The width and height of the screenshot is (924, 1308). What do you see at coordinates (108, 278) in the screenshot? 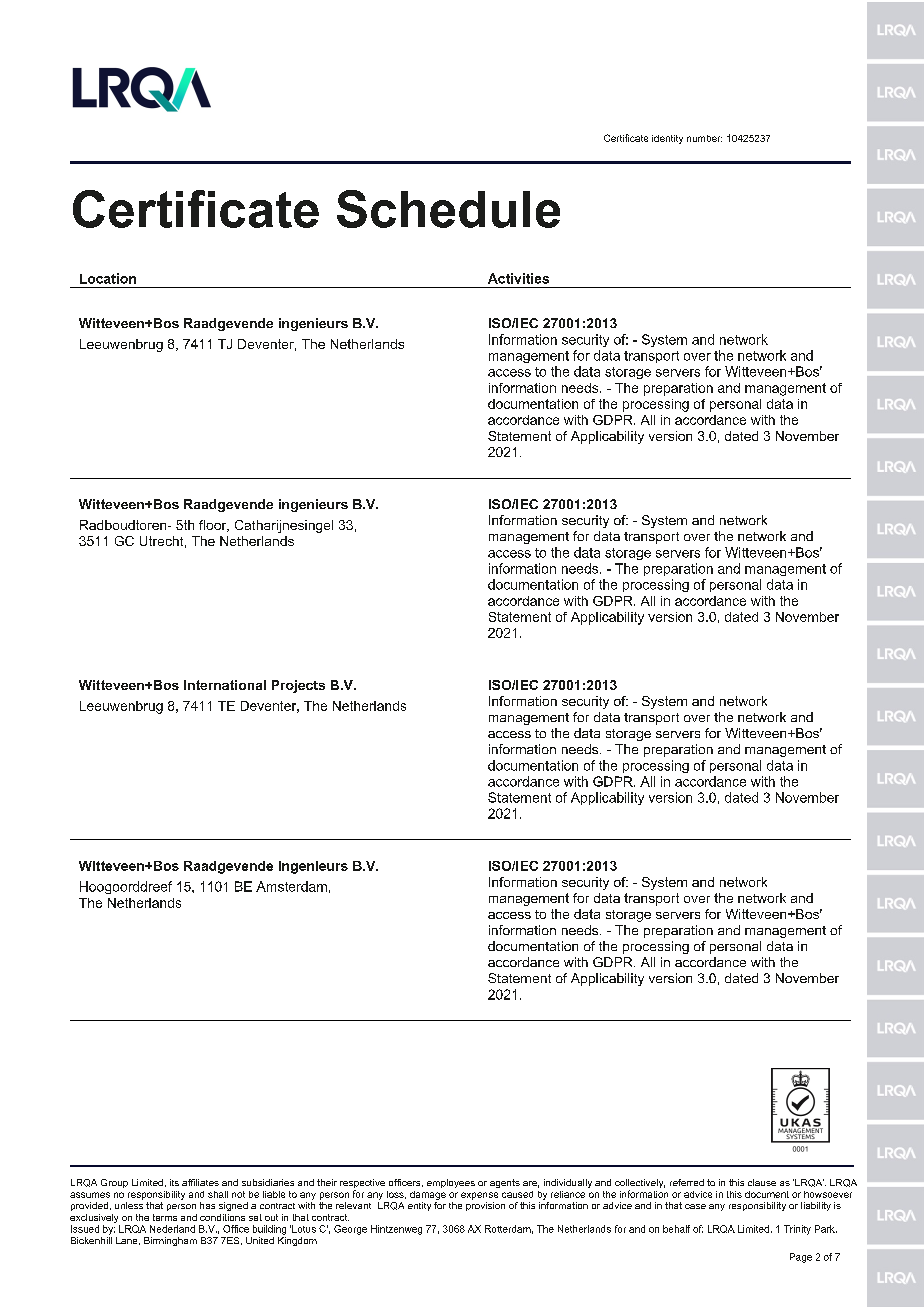
I see `Location` at bounding box center [108, 278].
